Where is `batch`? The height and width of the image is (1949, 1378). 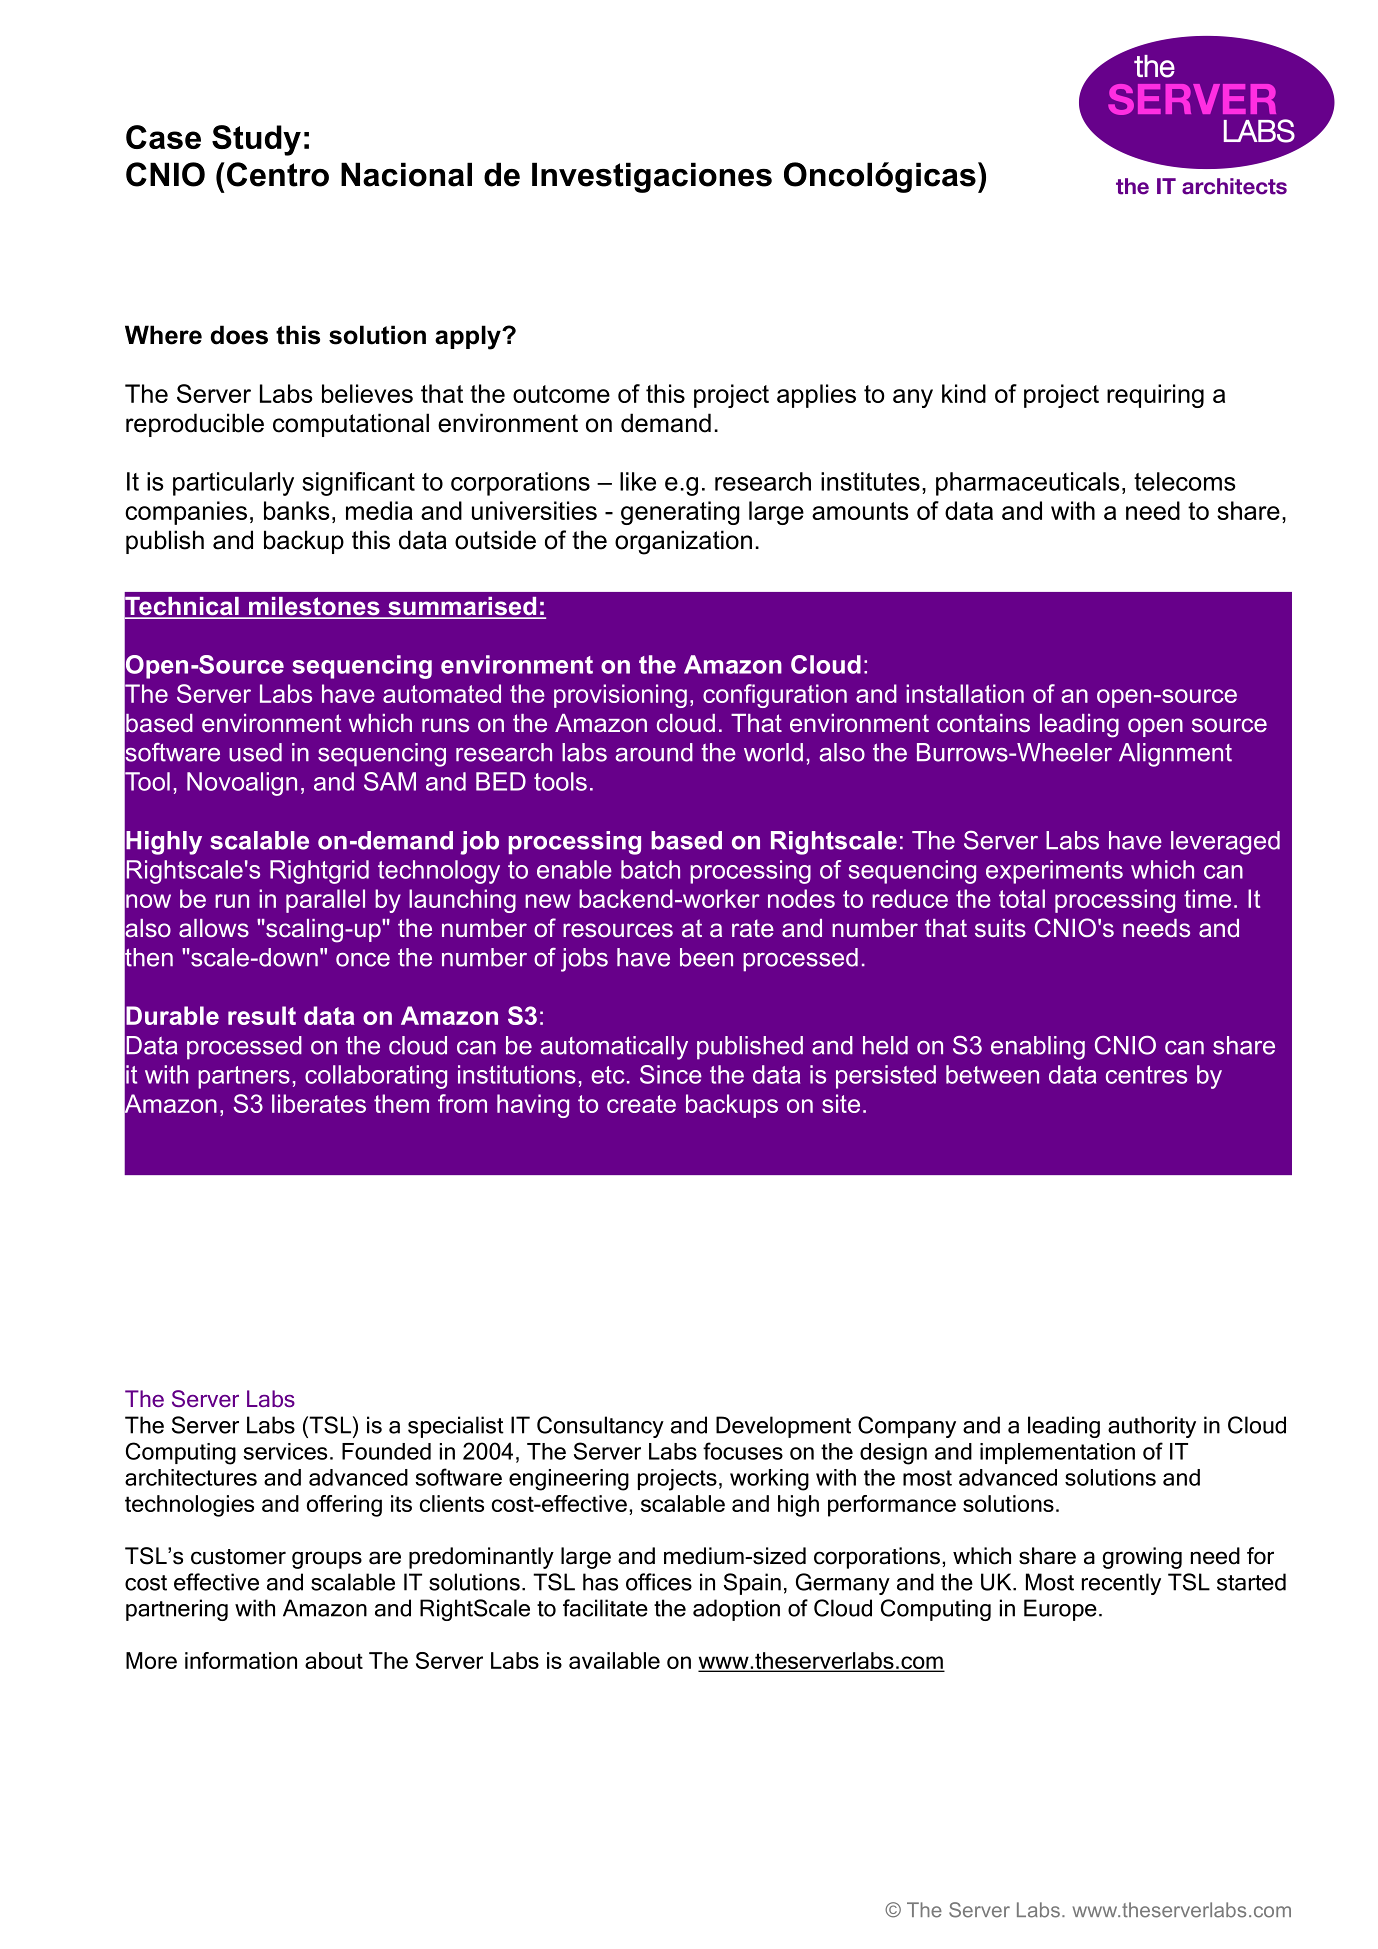
batch is located at coordinates (650, 869).
